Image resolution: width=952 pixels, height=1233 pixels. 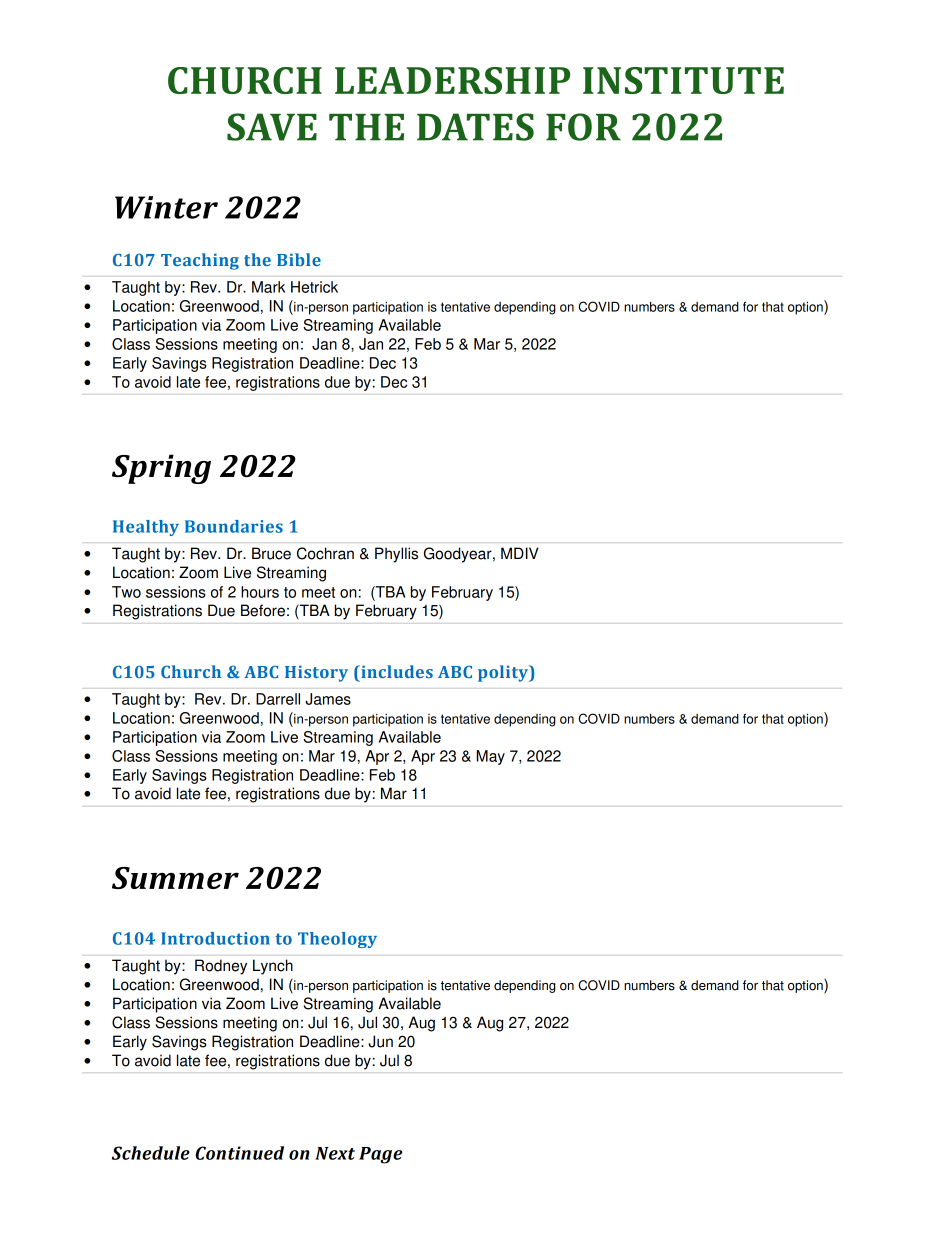 I want to click on Summer, so click(x=175, y=878).
